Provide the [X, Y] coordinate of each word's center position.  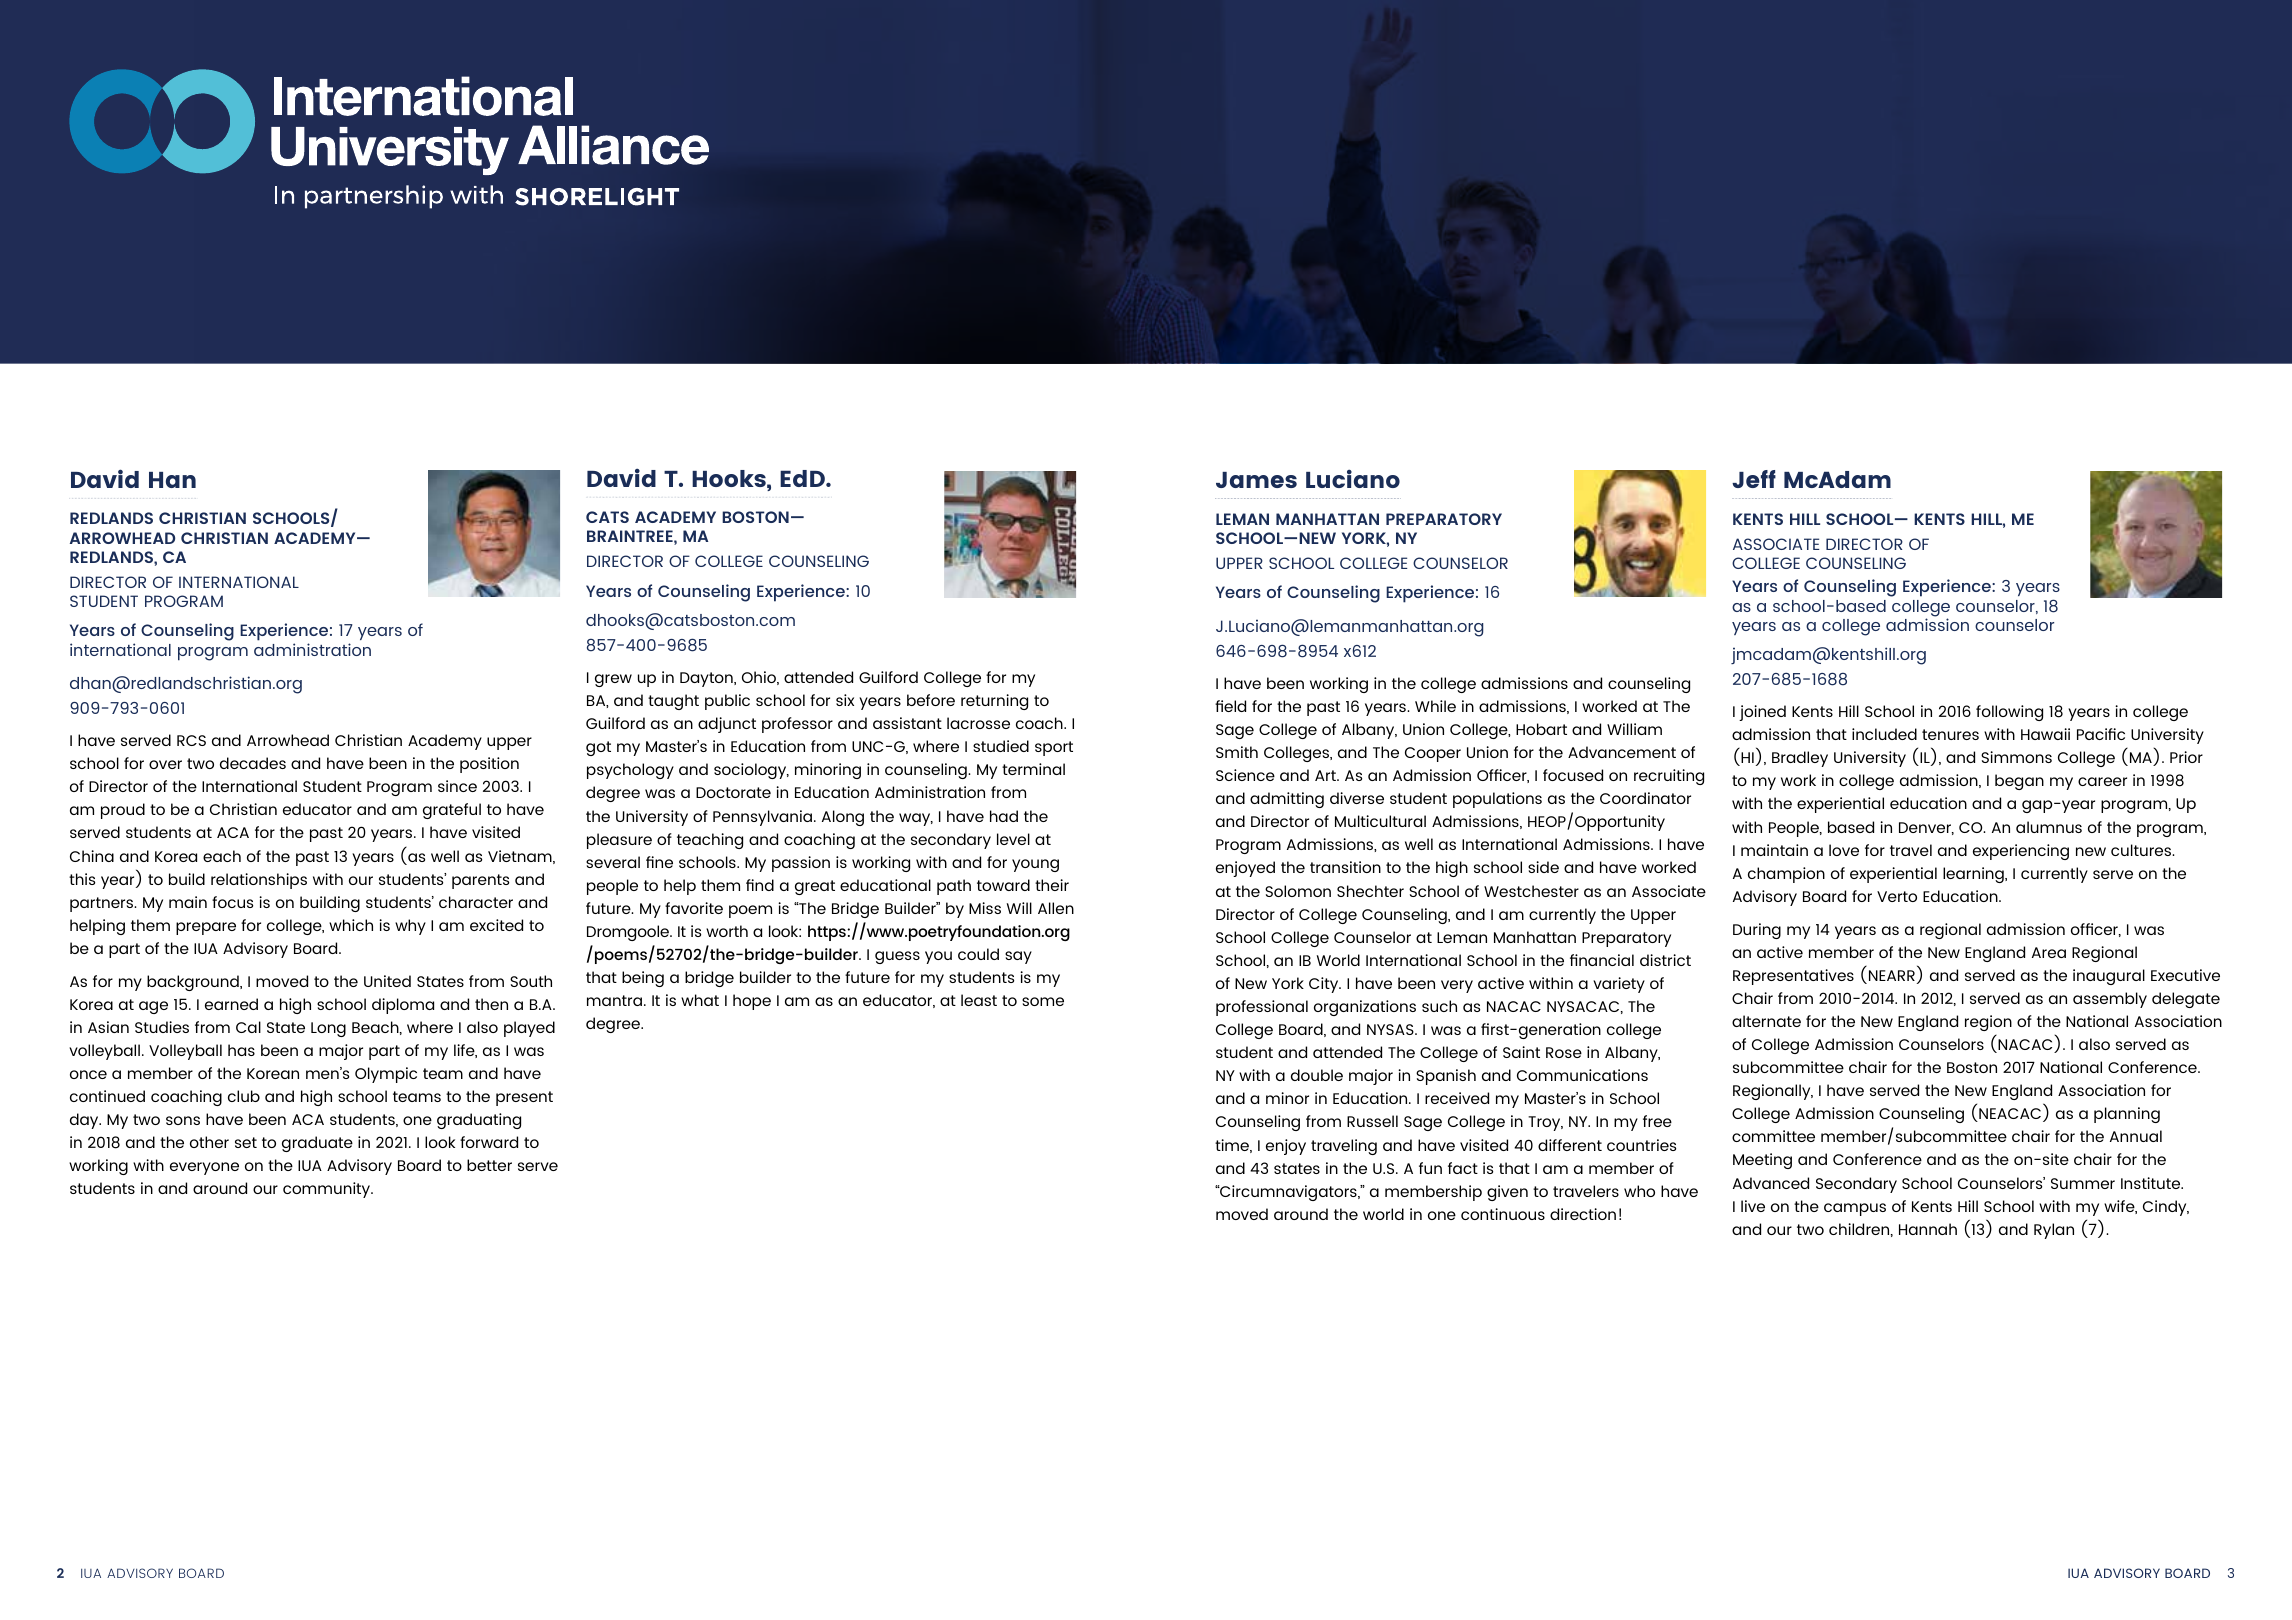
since [457, 786]
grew [613, 680]
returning [994, 702]
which [351, 925]
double [1317, 1075]
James [1256, 480]
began [2019, 782]
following [2009, 713]
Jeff [1754, 479]
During [1757, 931]
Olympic [386, 1075]
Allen [1056, 908]
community [328, 1190]
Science [1245, 775]
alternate [1766, 1021]
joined [1762, 713]
